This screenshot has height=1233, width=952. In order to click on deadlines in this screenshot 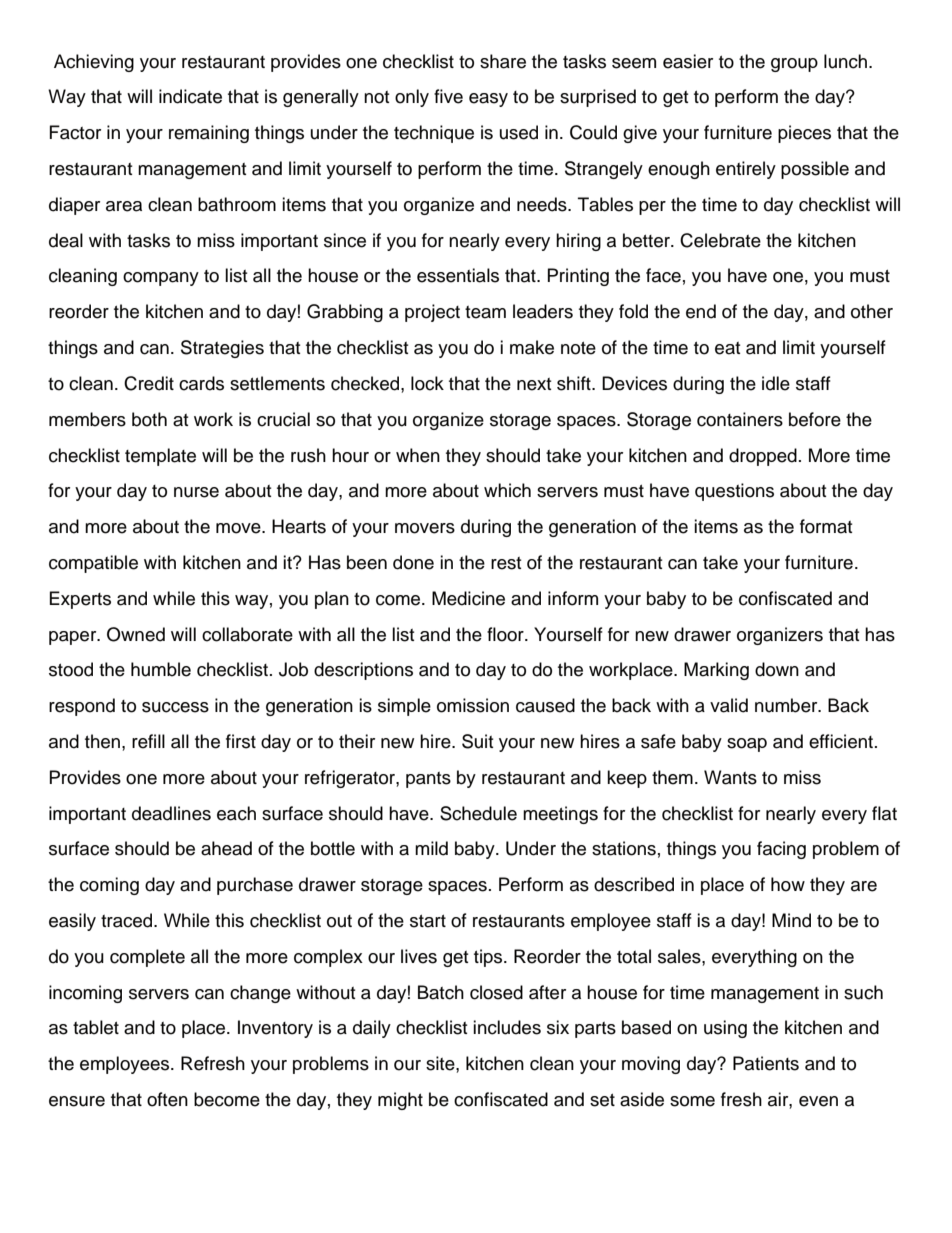, I will do `click(171, 813)`.
